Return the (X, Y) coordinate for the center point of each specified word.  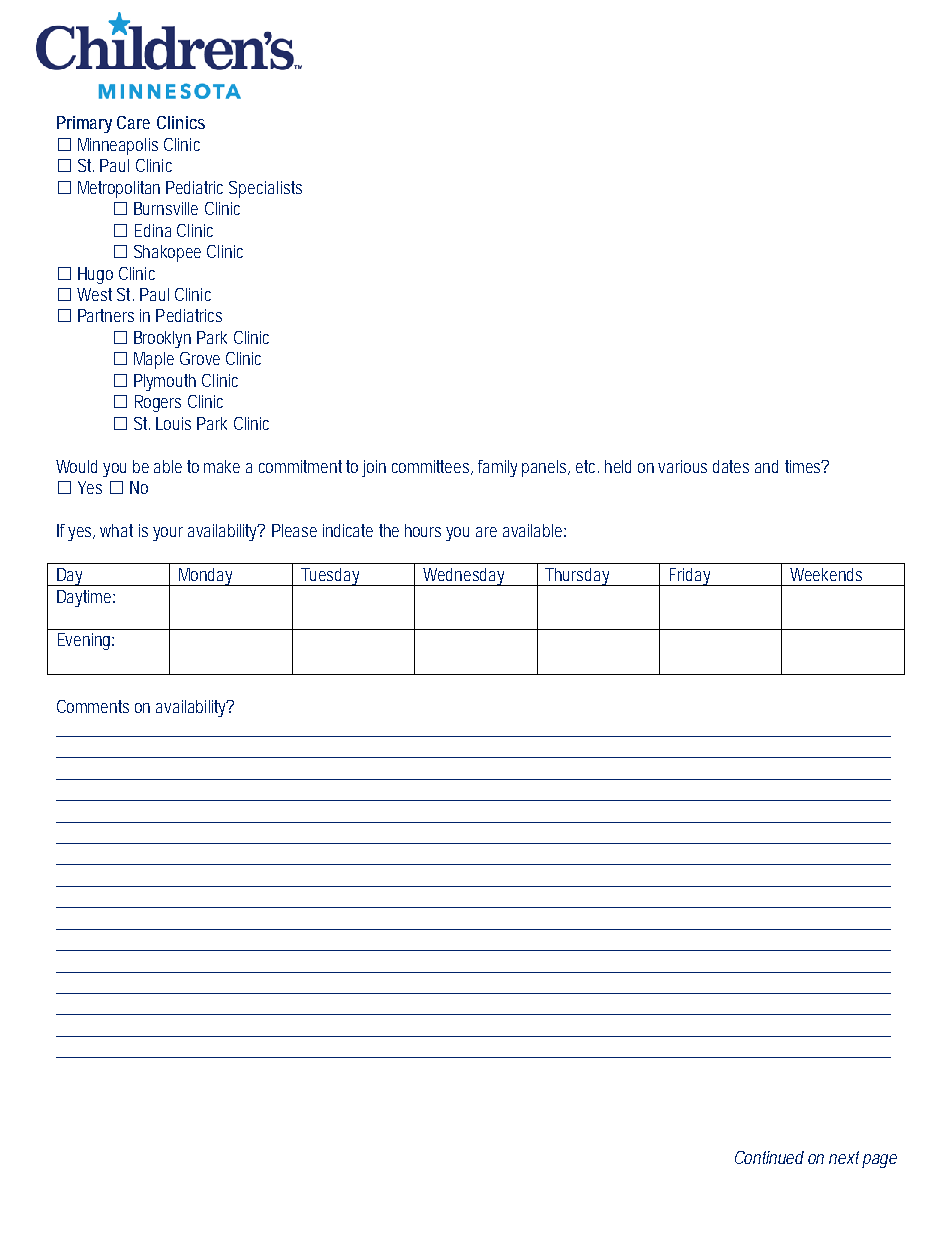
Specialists (265, 189)
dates (731, 466)
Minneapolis (118, 146)
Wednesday (463, 577)
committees (430, 466)
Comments (93, 706)
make (222, 466)
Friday (688, 577)
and (766, 466)
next (844, 1157)
